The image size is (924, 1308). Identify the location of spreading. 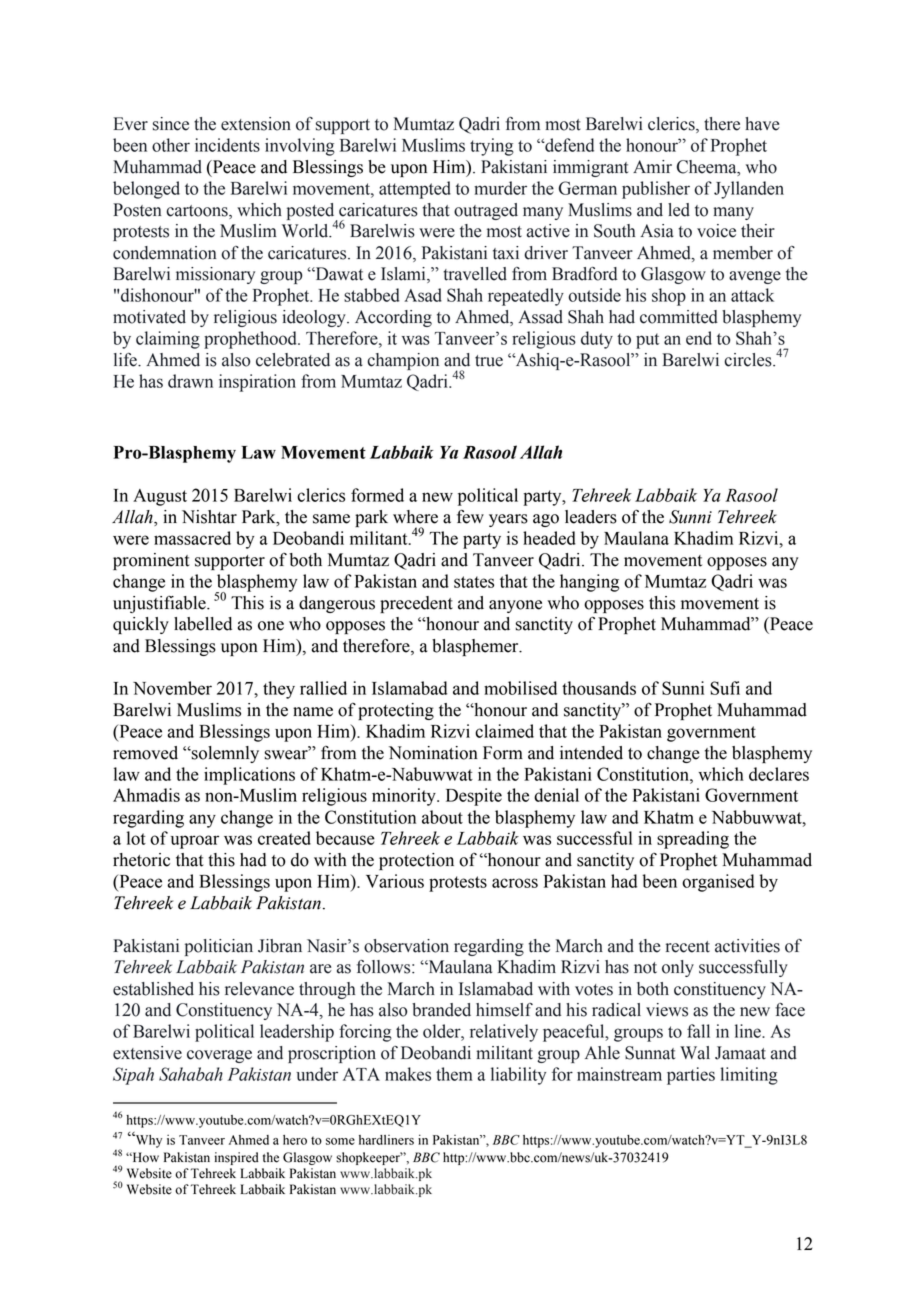
(693, 840).
